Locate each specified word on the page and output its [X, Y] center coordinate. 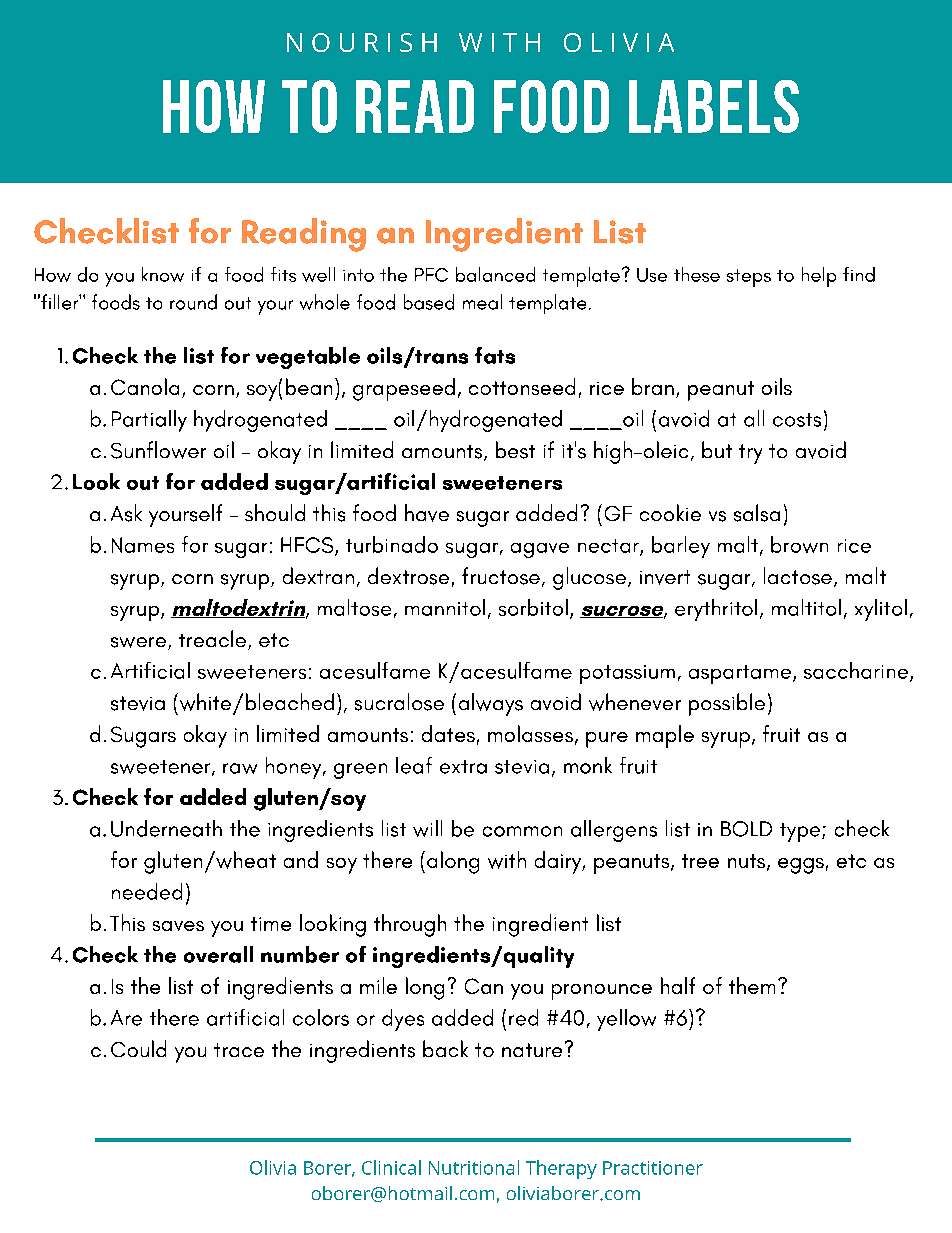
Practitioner [653, 1168]
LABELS [714, 106]
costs [797, 420]
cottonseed [522, 386]
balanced [495, 274]
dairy [559, 862]
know [163, 274]
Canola [145, 386]
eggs [801, 866]
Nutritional [474, 1167]
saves [178, 926]
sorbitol [533, 607]
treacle [212, 638]
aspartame [741, 674]
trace [239, 1050]
